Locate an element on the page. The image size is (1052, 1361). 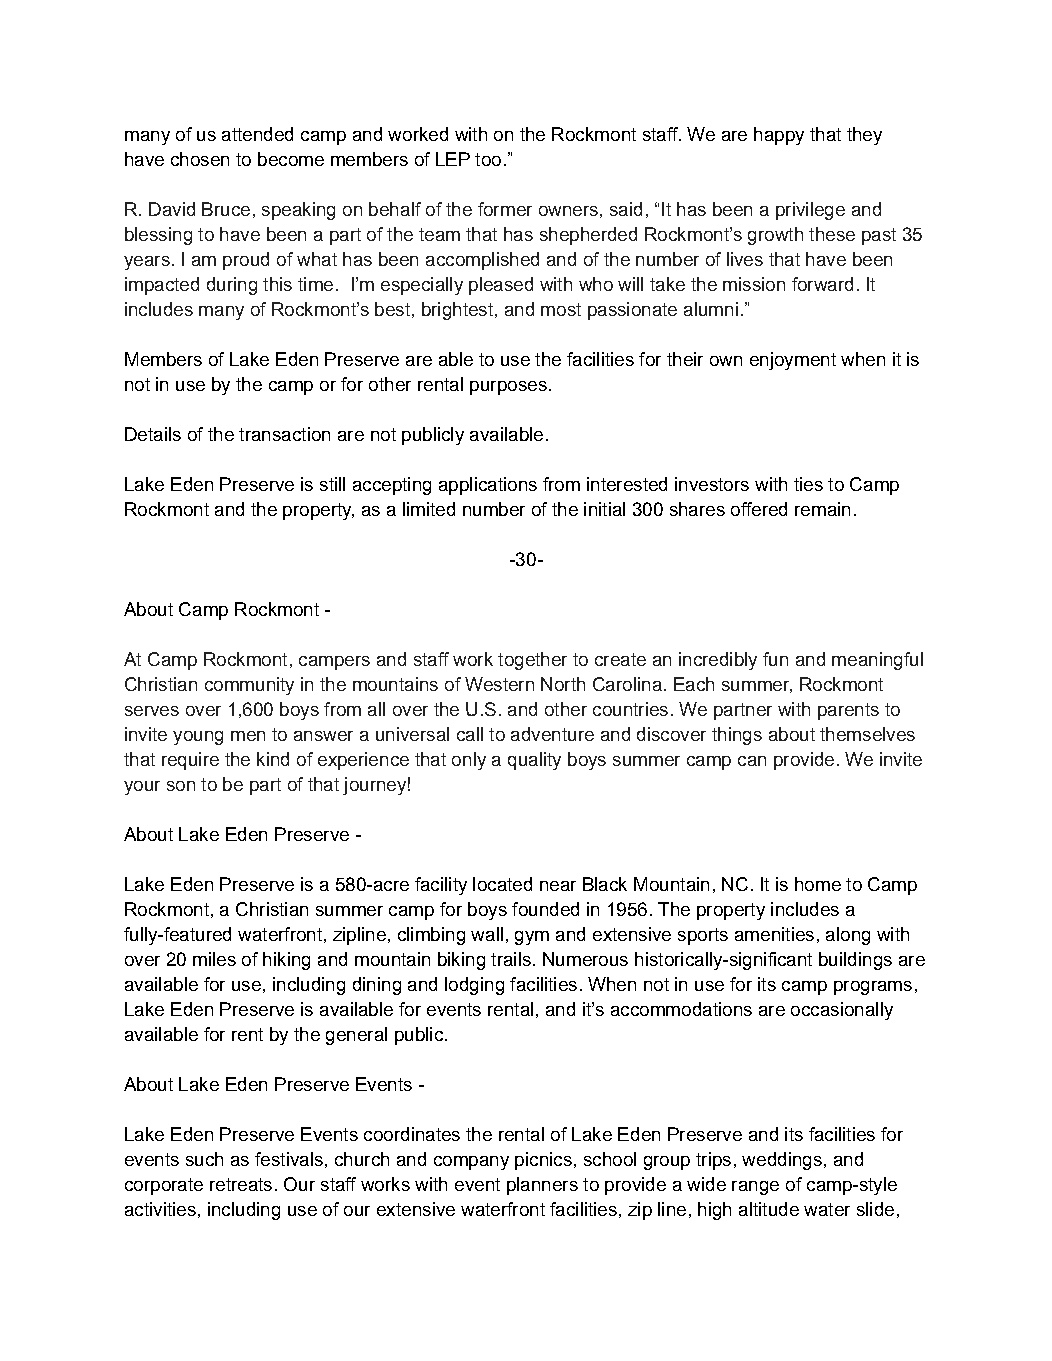
happy is located at coordinates (779, 136).
